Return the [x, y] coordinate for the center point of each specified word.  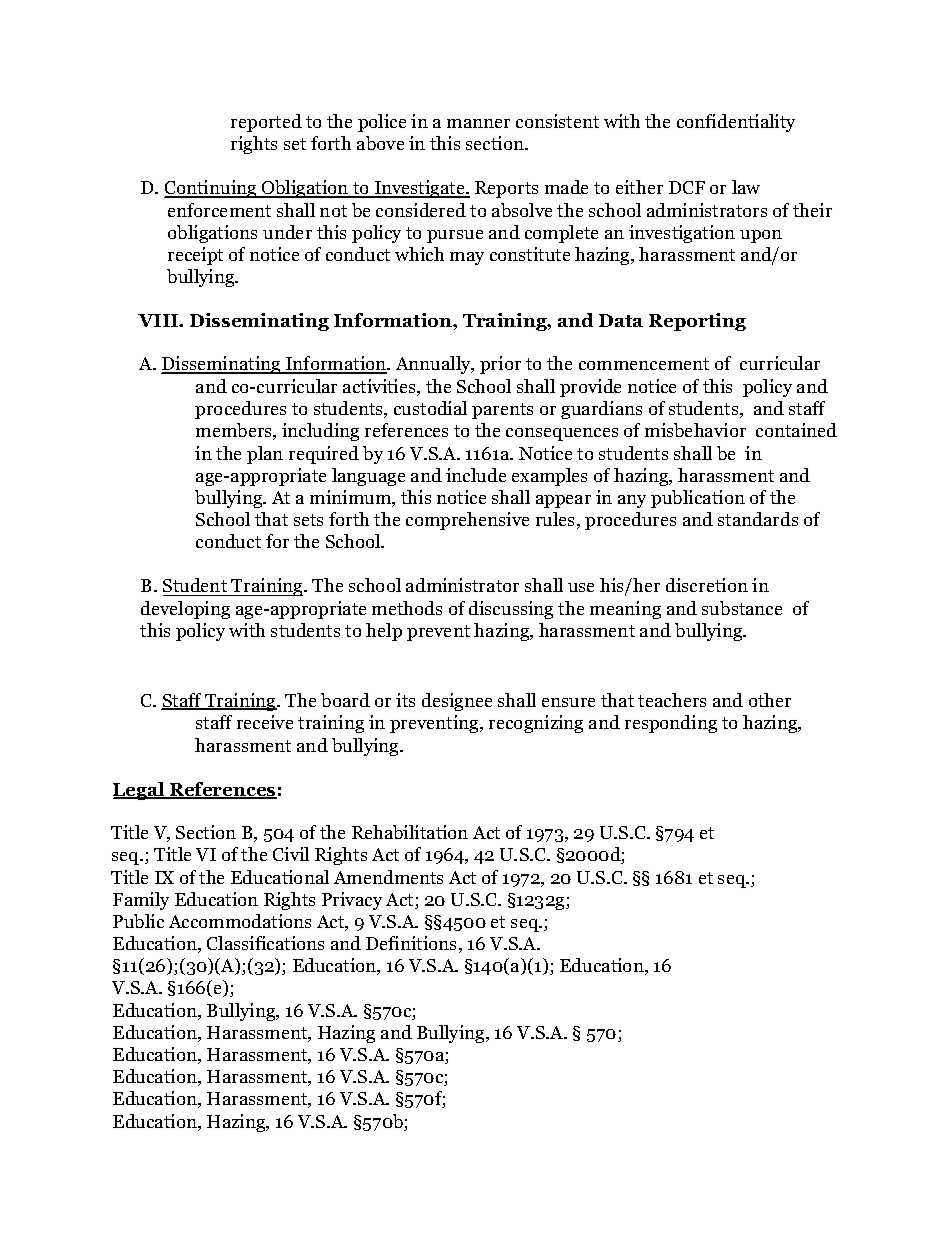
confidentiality [736, 123]
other [770, 700]
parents [502, 411]
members [235, 431]
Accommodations [240, 921]
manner [478, 123]
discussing [511, 610]
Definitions [411, 943]
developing [185, 610]
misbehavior [695, 430]
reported [266, 123]
